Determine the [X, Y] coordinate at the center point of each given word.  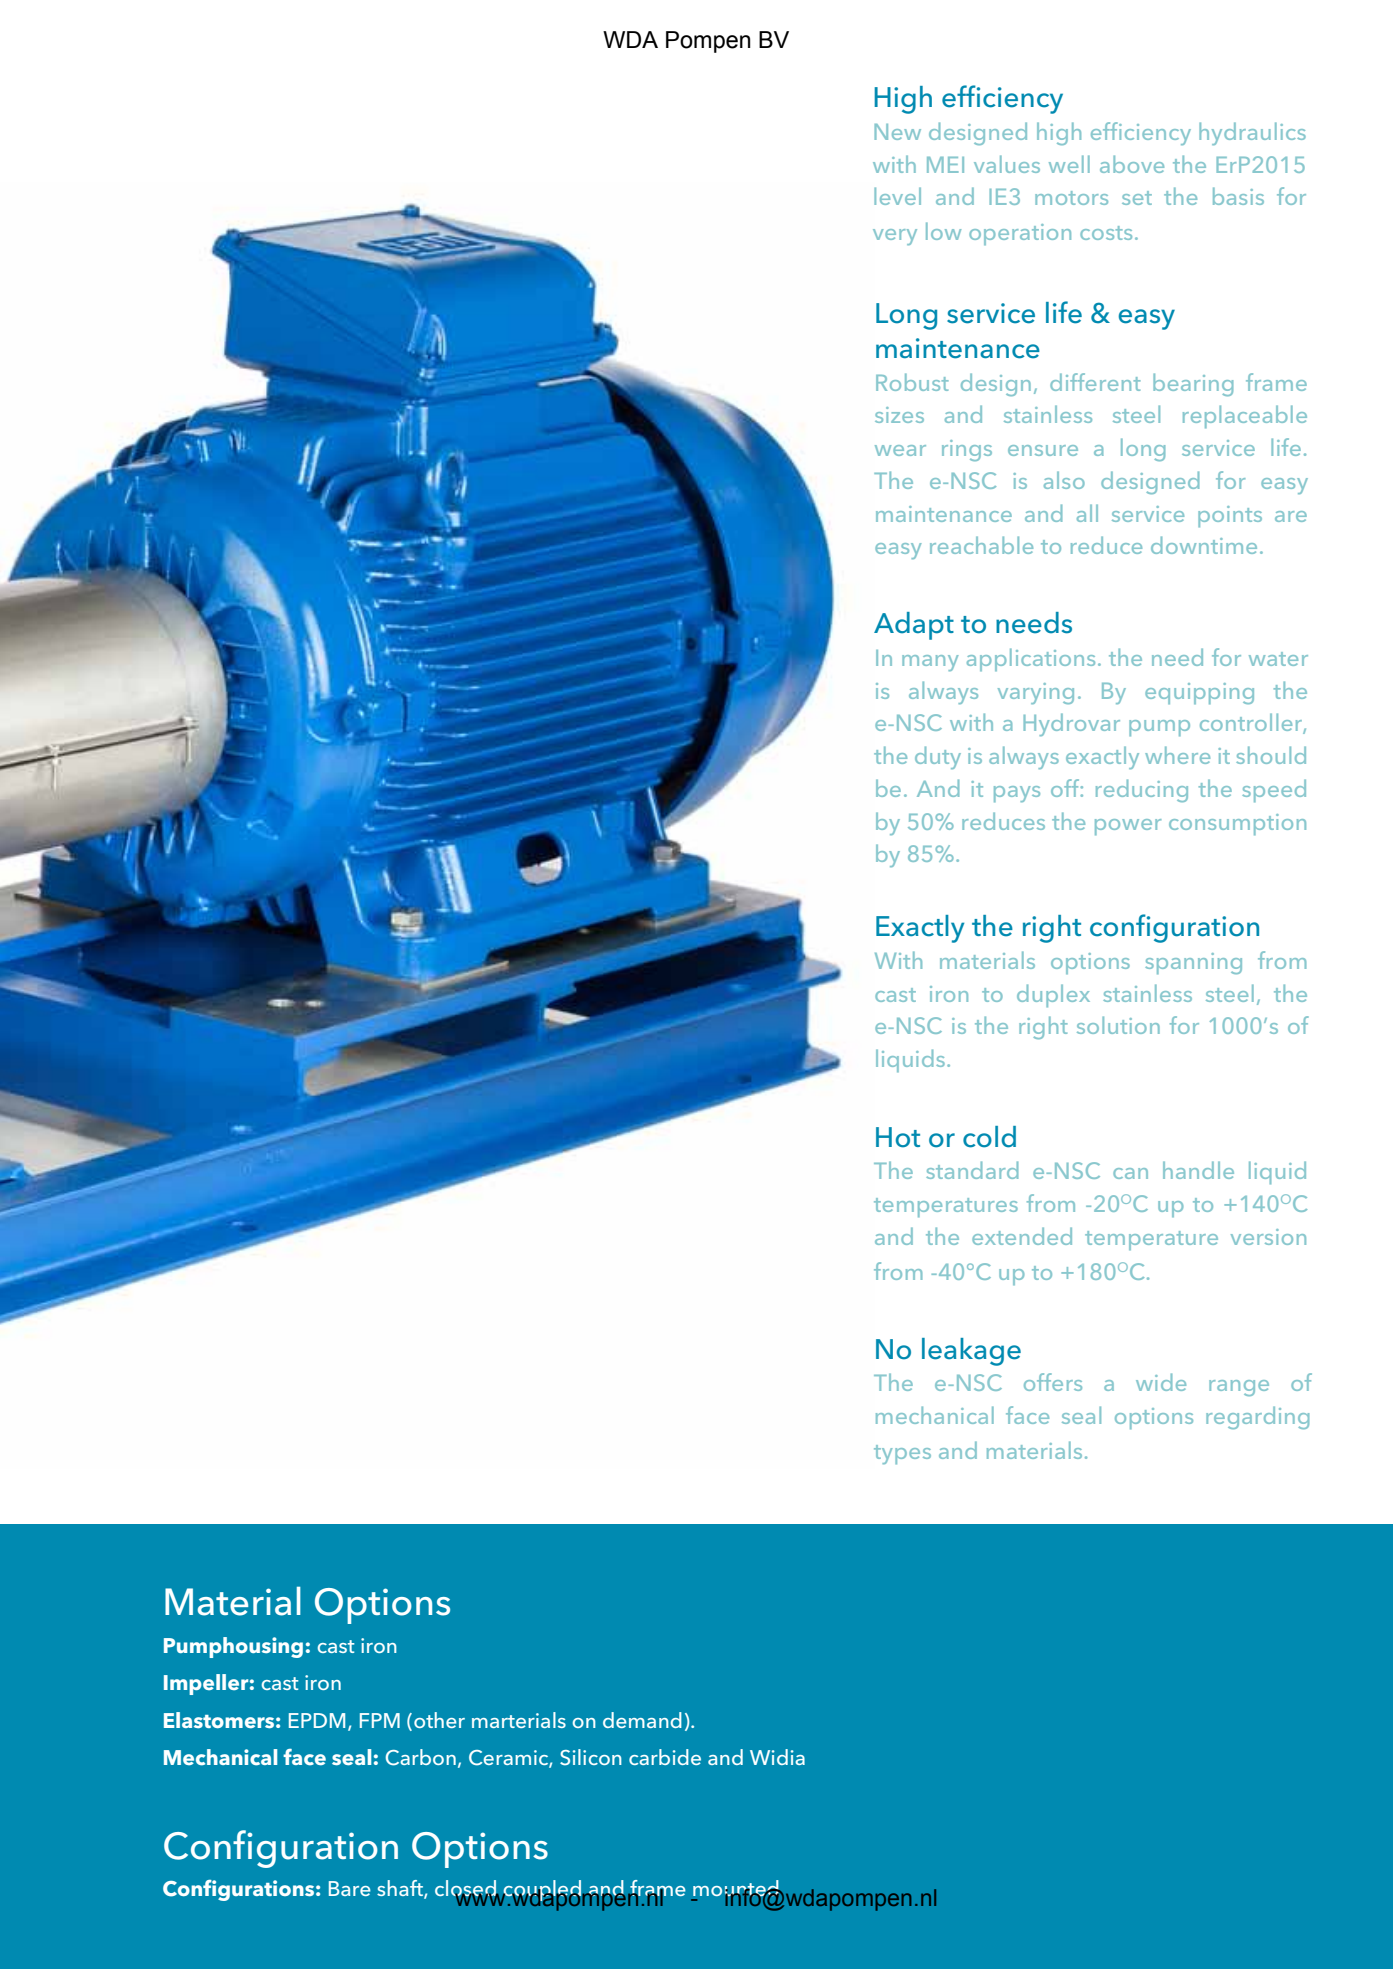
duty [938, 757]
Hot [898, 1137]
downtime [1204, 545]
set [1137, 198]
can [1130, 1173]
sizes [899, 415]
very [895, 237]
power [1128, 827]
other [439, 1720]
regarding [1257, 1417]
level [897, 196]
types [902, 1454]
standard [972, 1170]
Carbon [420, 1757]
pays [1017, 794]
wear [900, 450]
